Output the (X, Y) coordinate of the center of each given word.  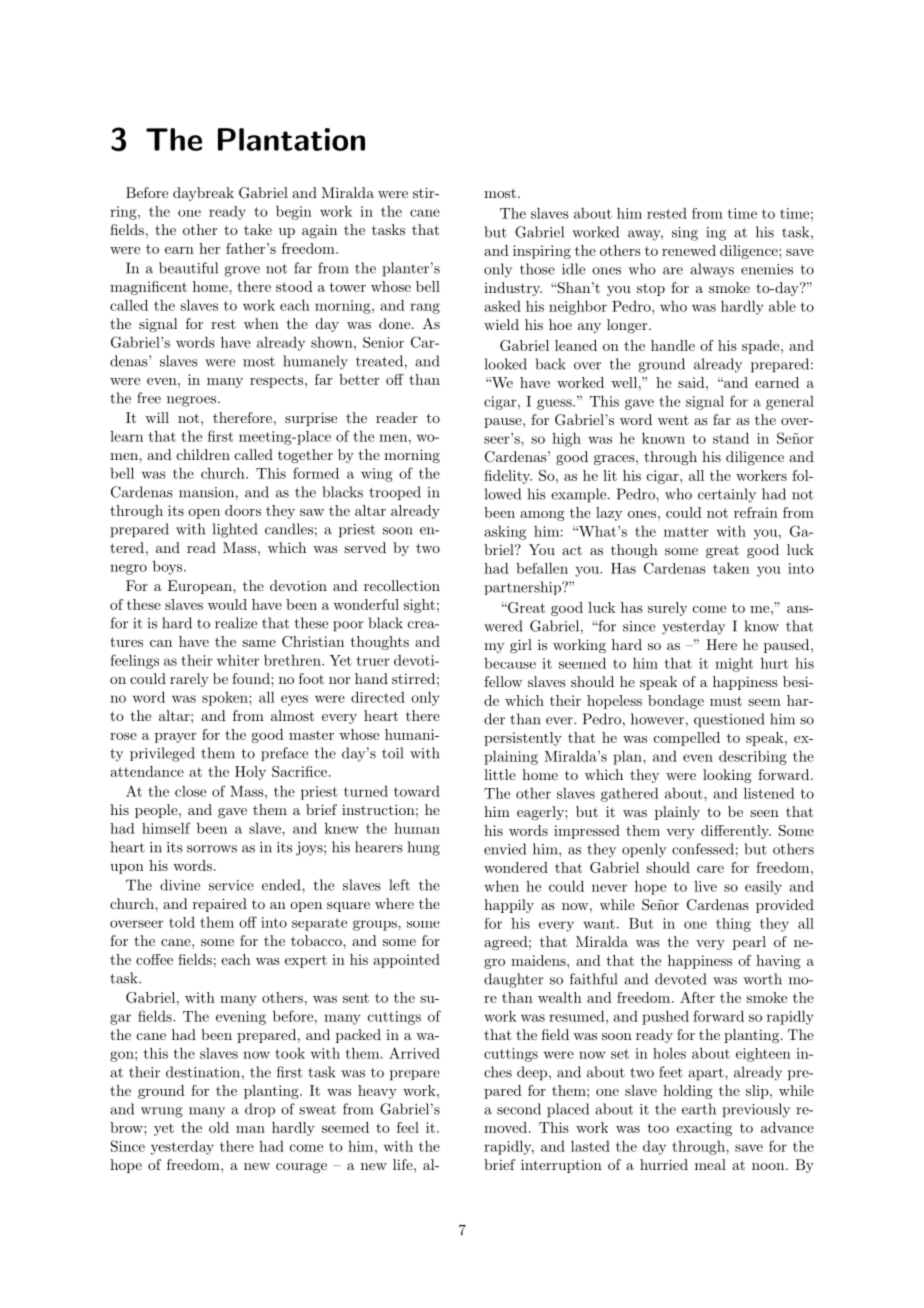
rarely (189, 680)
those (537, 269)
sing (685, 234)
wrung (162, 1112)
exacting (704, 1129)
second (519, 1109)
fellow (503, 681)
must (726, 701)
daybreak (203, 194)
